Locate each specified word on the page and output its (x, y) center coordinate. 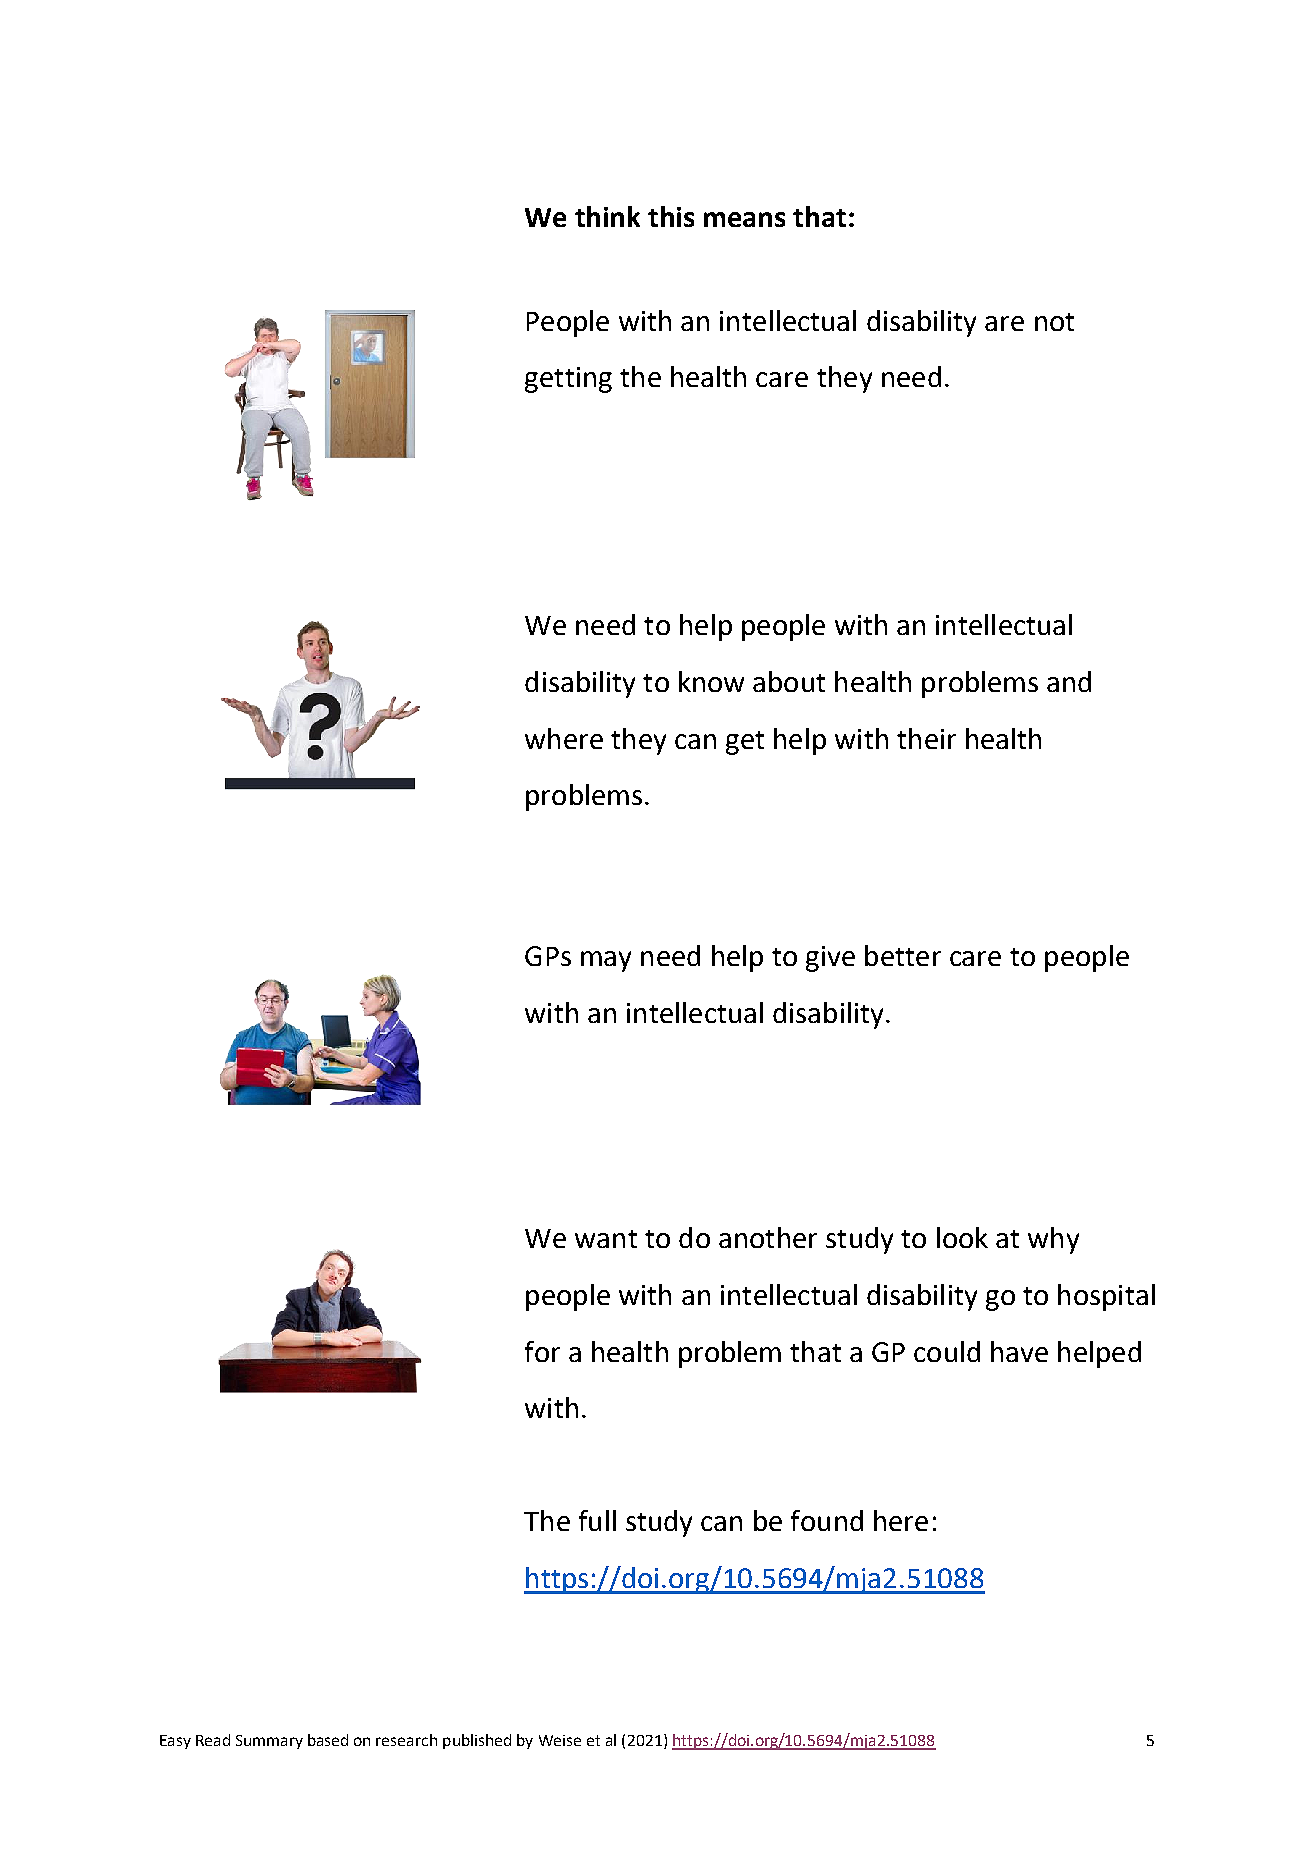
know (711, 681)
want (606, 1239)
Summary (269, 1742)
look (962, 1237)
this (671, 216)
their (926, 738)
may (606, 961)
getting (568, 380)
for (542, 1351)
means (744, 219)
